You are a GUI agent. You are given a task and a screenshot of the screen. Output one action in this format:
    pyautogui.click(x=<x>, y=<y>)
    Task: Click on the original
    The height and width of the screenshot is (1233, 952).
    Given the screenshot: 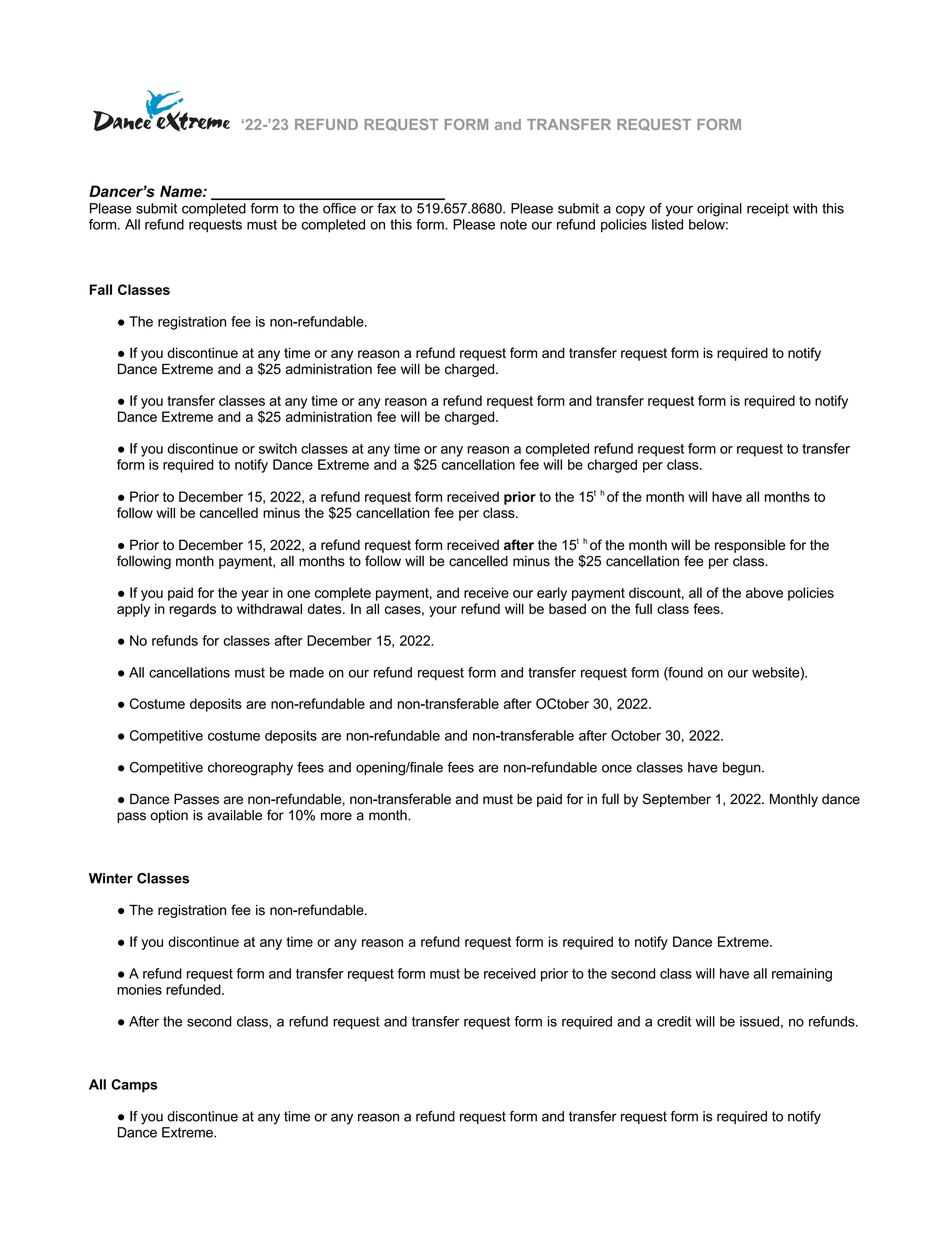 What is the action you would take?
    pyautogui.click(x=719, y=210)
